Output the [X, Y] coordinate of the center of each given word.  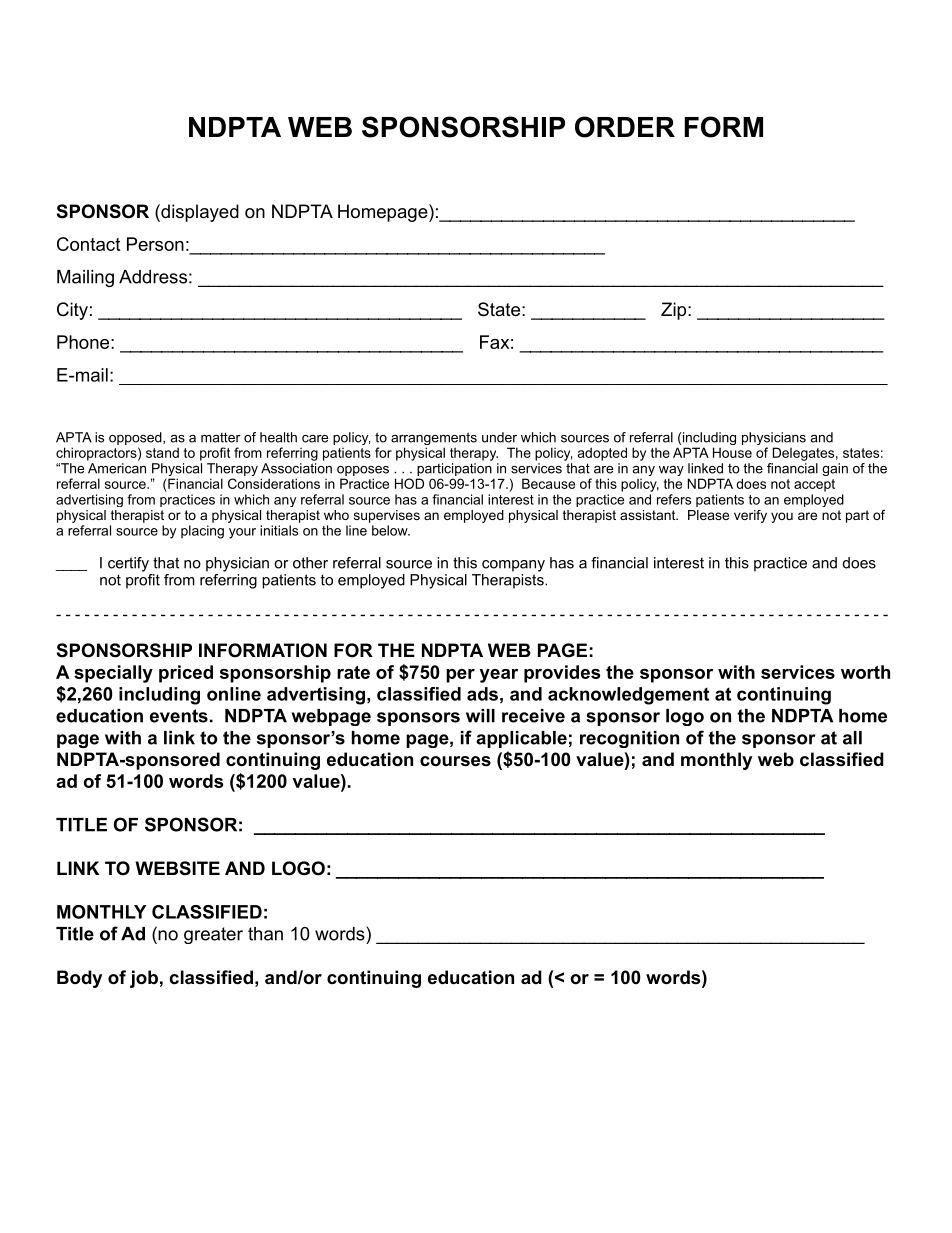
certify [128, 564]
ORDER [625, 127]
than [265, 934]
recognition [629, 739]
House [732, 452]
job [144, 979]
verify [750, 516]
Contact [88, 244]
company [513, 566]
